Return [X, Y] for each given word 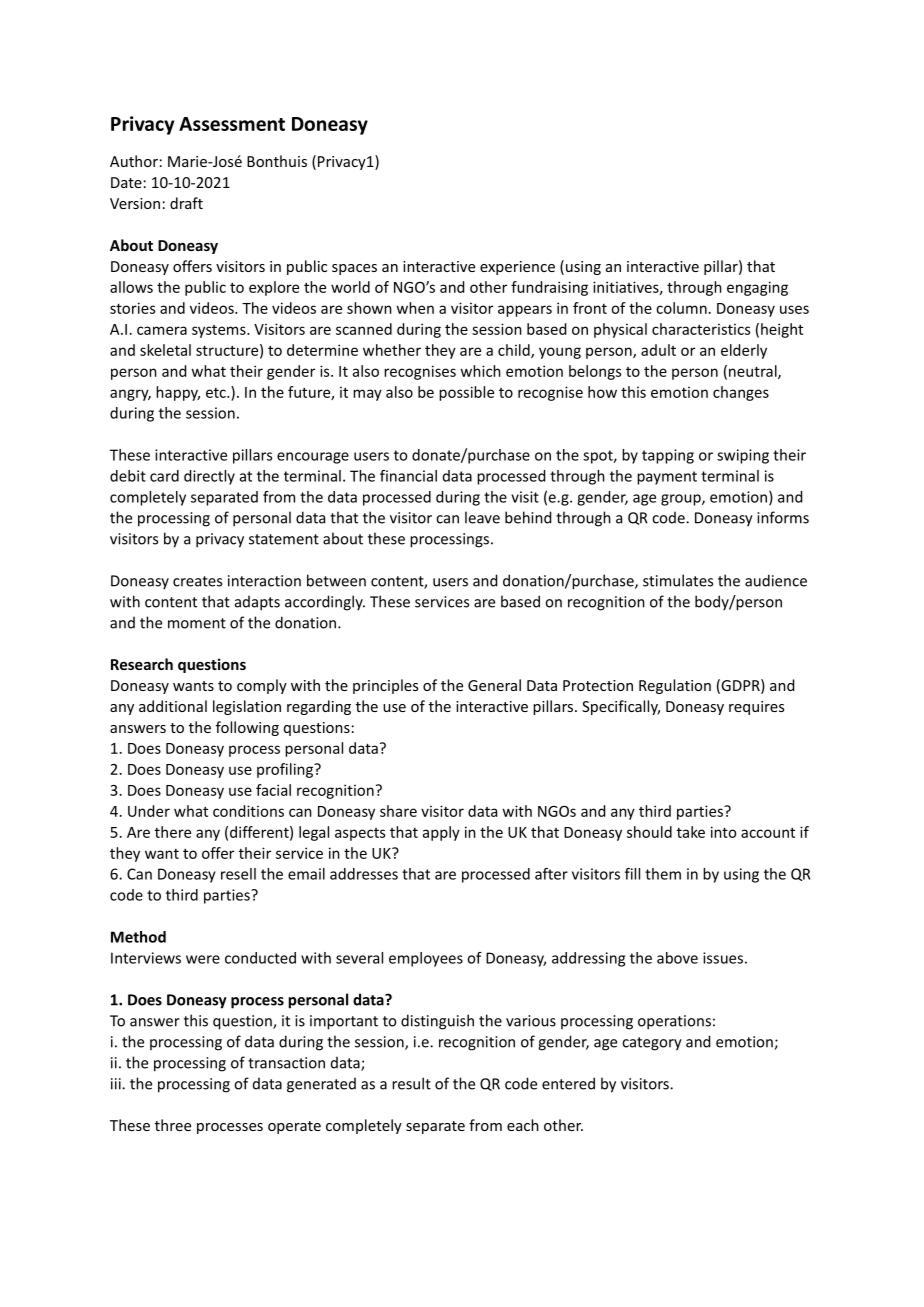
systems [220, 331]
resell [238, 874]
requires [756, 708]
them [663, 874]
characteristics [701, 329]
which [480, 371]
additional [173, 706]
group [682, 500]
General [494, 685]
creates [197, 581]
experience [517, 268]
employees [426, 959]
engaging [757, 288]
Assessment [232, 124]
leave [482, 517]
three [173, 1125]
